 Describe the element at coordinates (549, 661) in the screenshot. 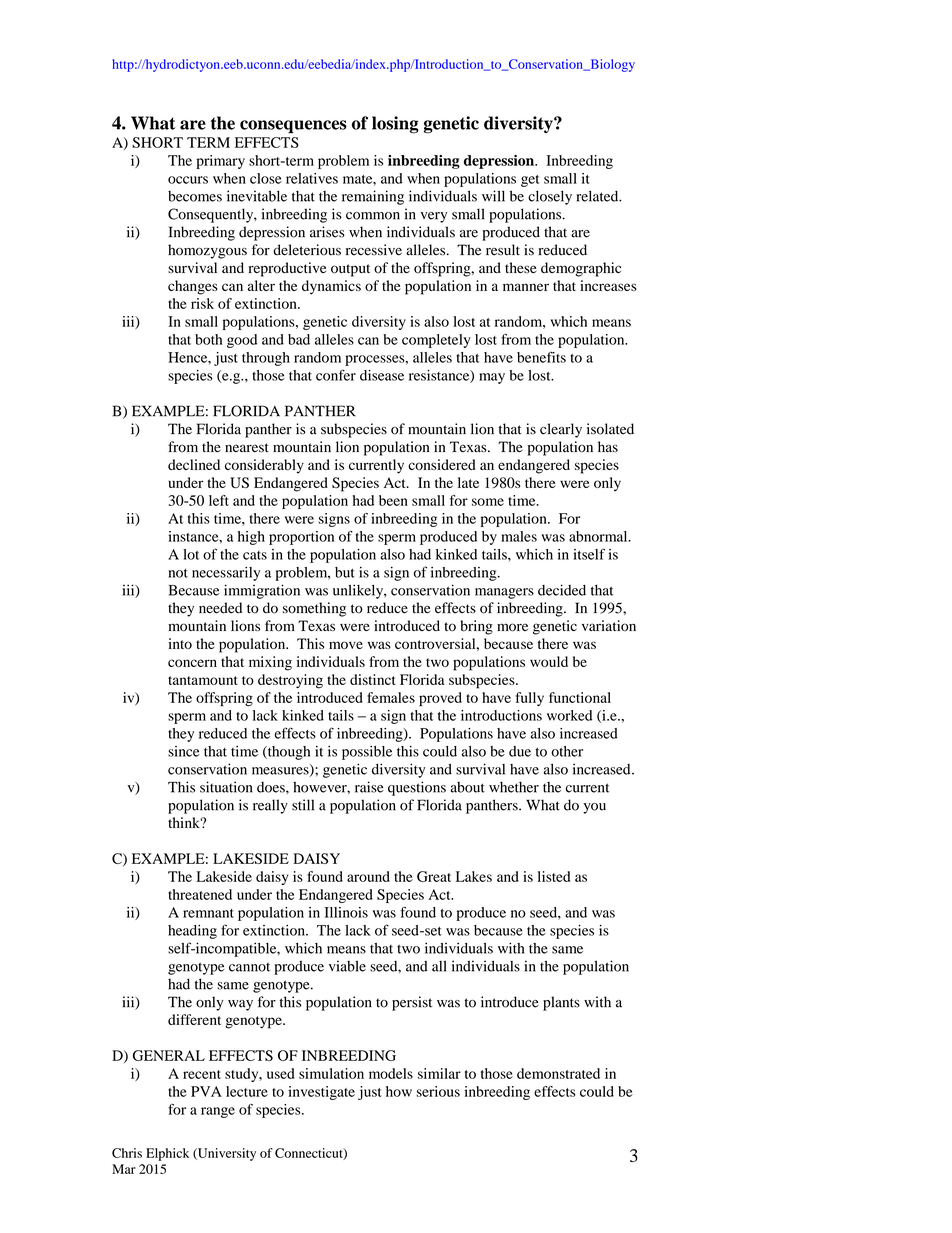

I see `would` at that location.
